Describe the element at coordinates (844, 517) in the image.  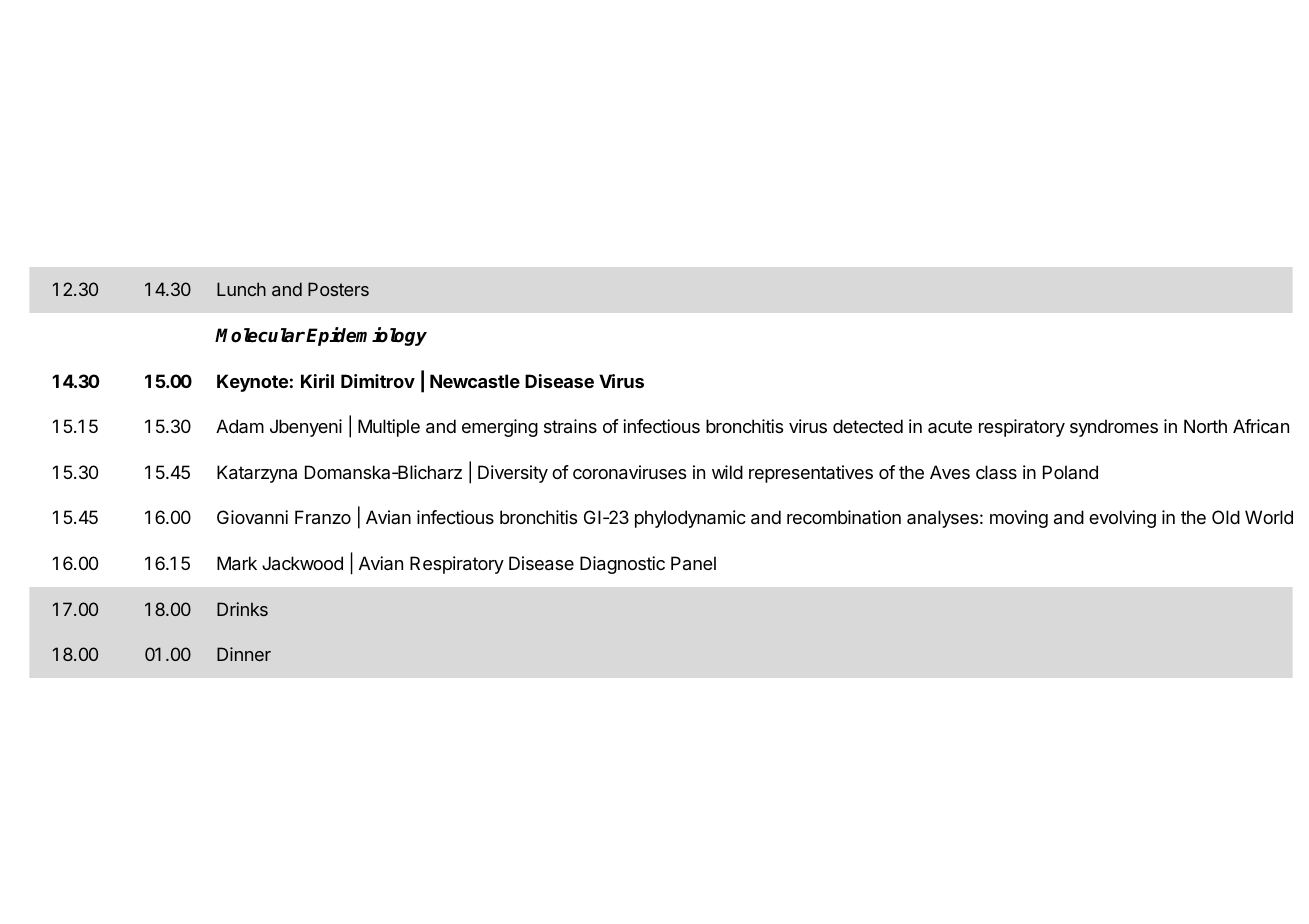
I see `recombination` at that location.
